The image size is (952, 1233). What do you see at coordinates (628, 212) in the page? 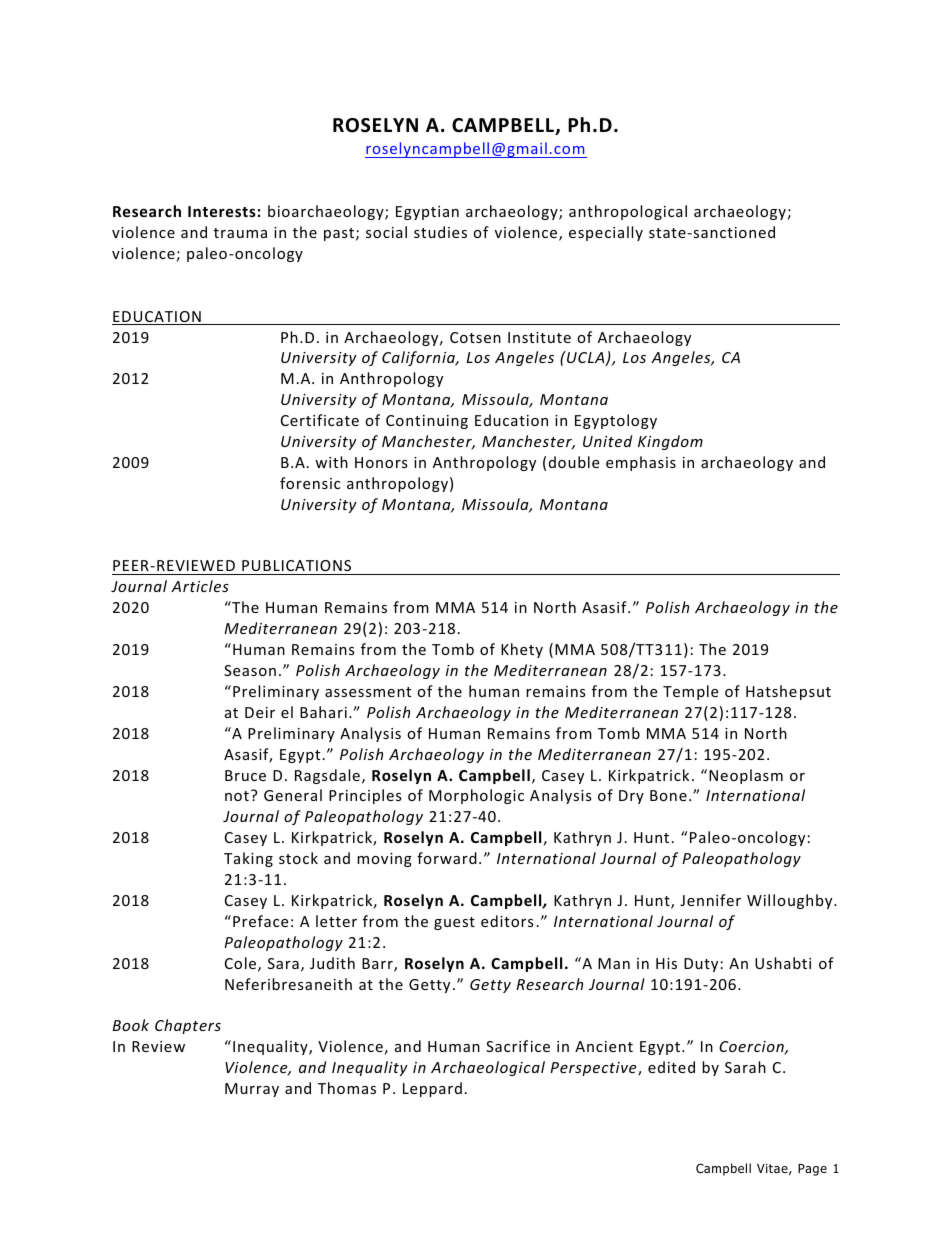
I see `anthropological` at bounding box center [628, 212].
